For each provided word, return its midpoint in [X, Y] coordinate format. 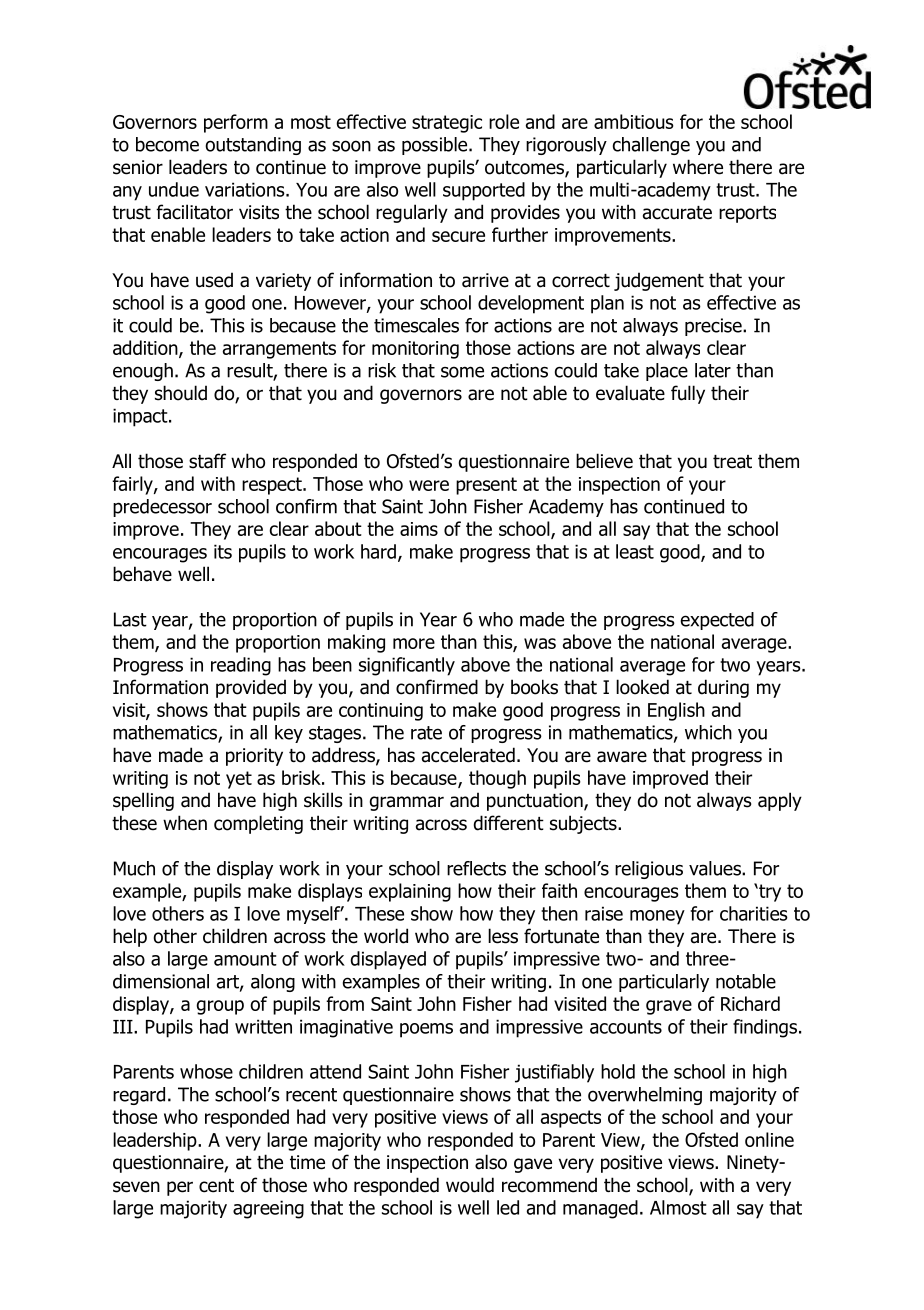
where [698, 167]
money [657, 917]
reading [241, 666]
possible [436, 146]
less [503, 936]
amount [245, 959]
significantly [407, 666]
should [181, 393]
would [470, 1185]
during [723, 688]
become [167, 144]
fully [688, 394]
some [462, 372]
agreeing [268, 1209]
